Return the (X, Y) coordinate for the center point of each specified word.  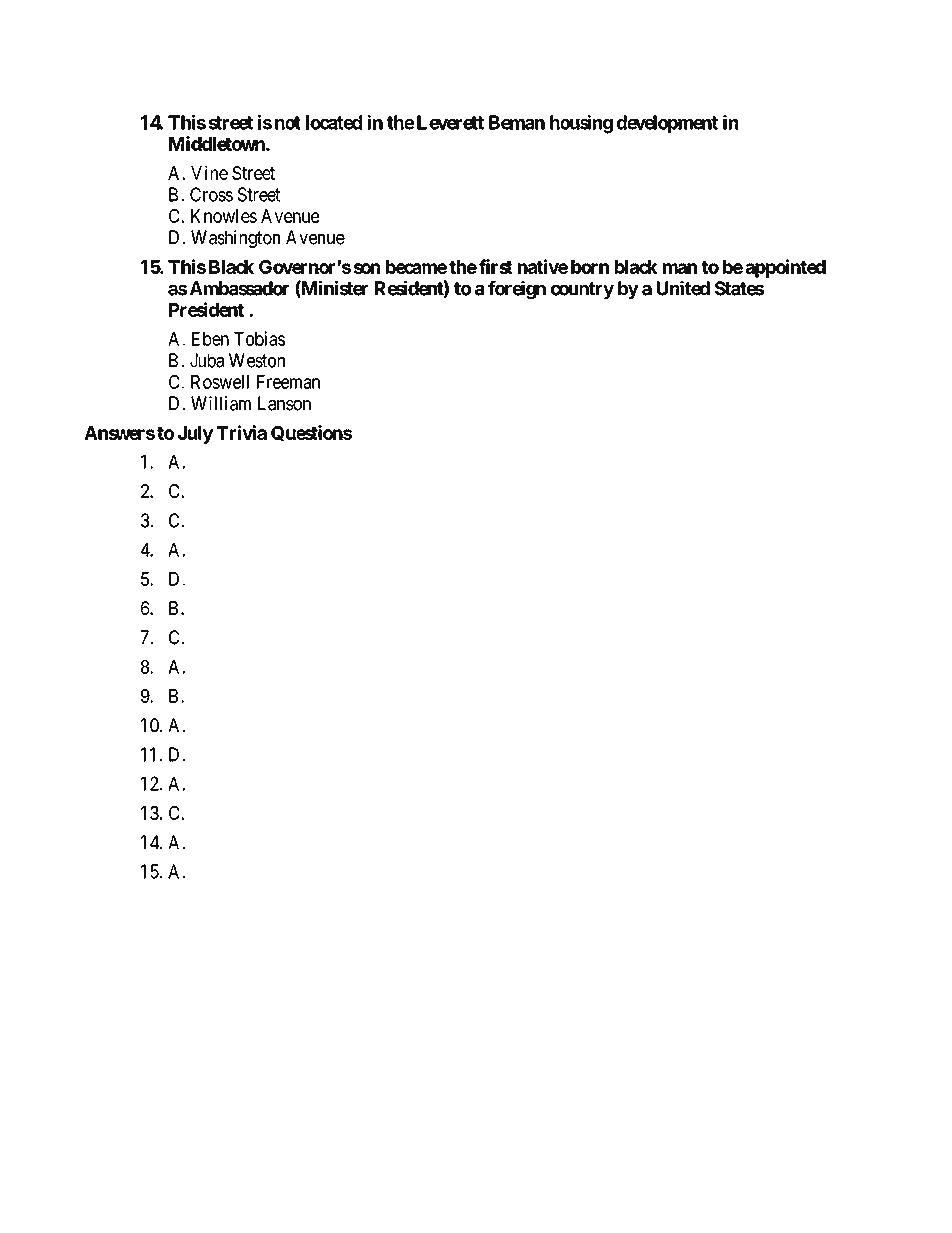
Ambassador (239, 288)
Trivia (242, 432)
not (288, 123)
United (683, 288)
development (667, 124)
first (496, 266)
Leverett (450, 122)
